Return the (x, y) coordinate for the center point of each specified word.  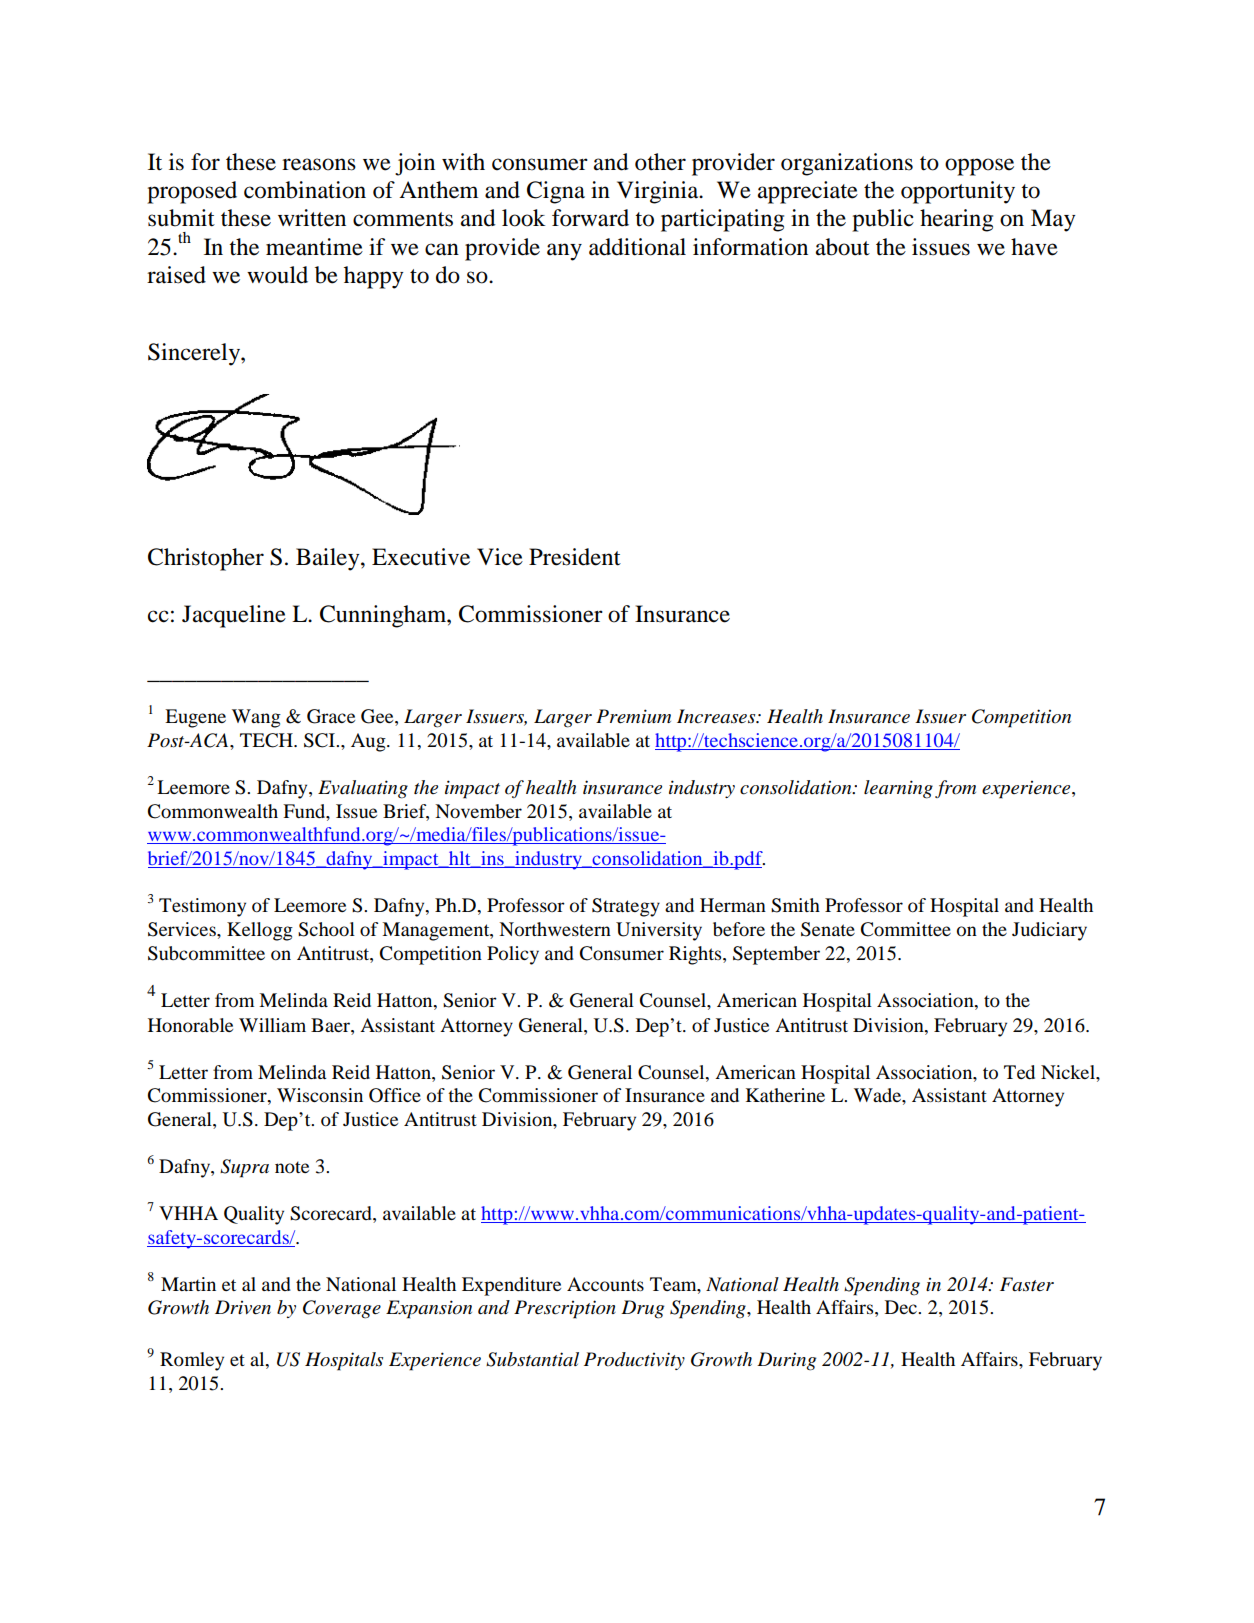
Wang (256, 718)
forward (590, 218)
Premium (633, 716)
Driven (243, 1307)
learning (898, 789)
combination (305, 190)
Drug (642, 1309)
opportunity (958, 192)
